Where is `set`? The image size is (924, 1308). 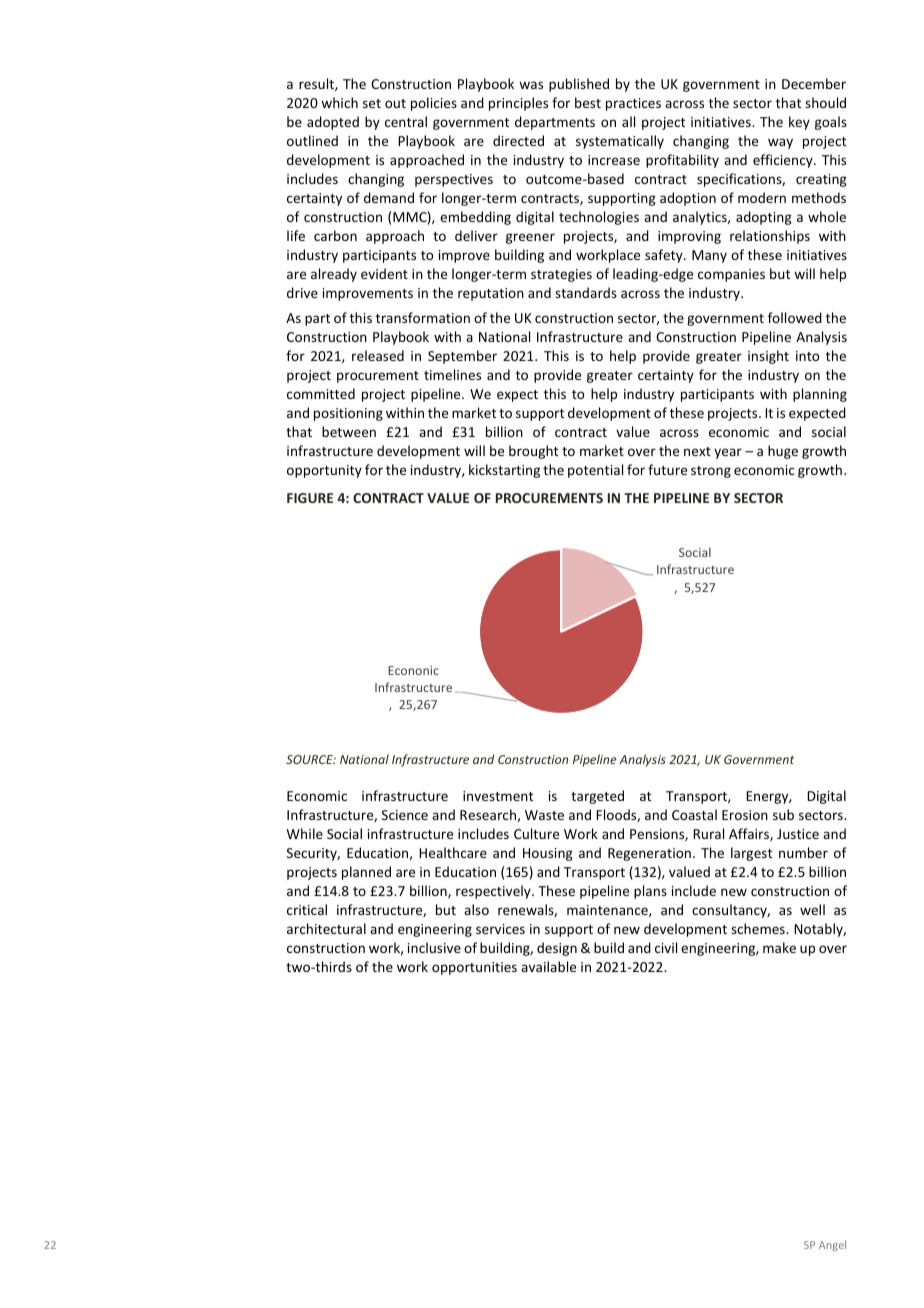 set is located at coordinates (372, 103).
